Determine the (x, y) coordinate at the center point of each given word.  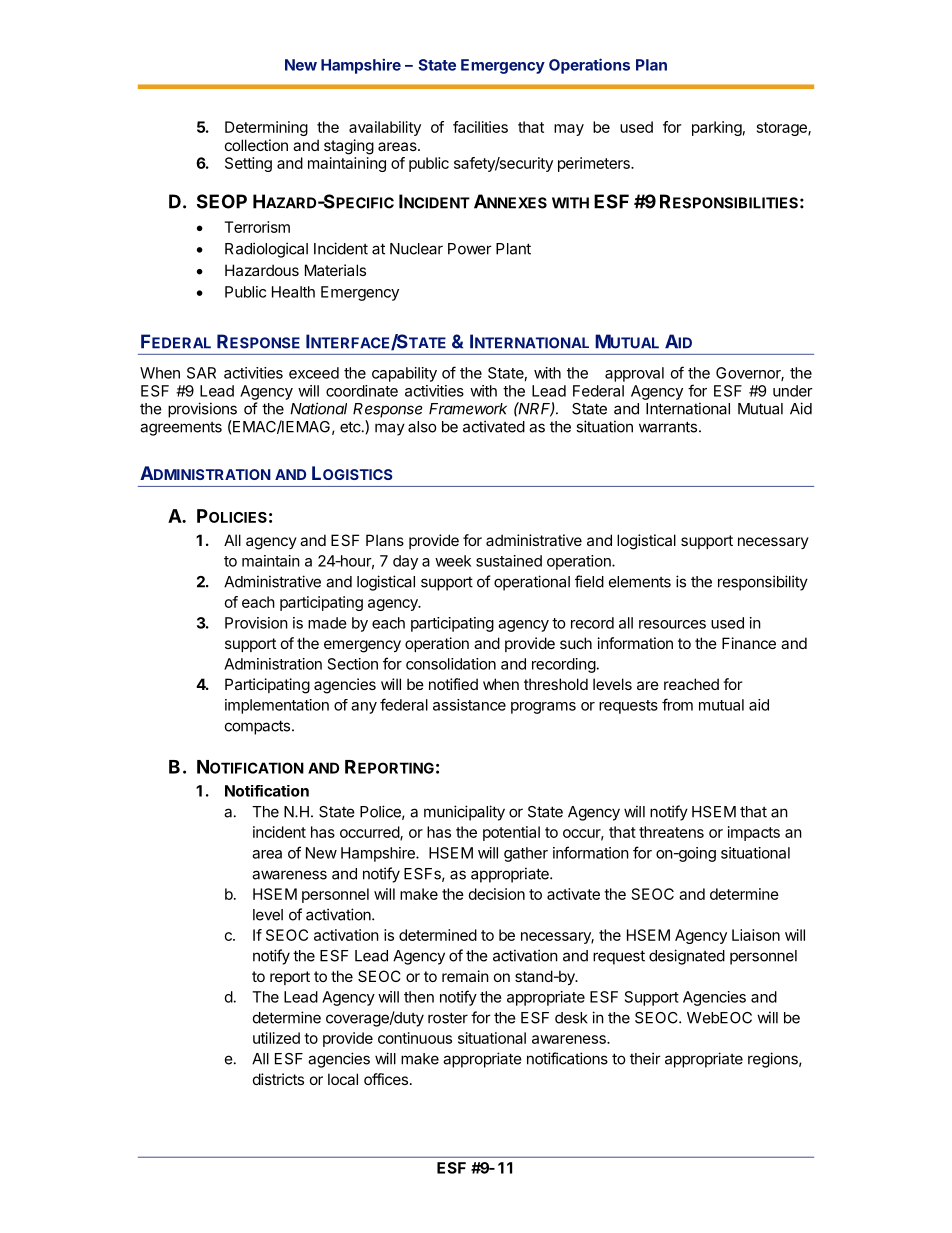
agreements (181, 429)
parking (717, 128)
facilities (480, 127)
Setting (248, 164)
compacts (257, 727)
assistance (469, 705)
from (677, 704)
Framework (468, 409)
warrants (668, 427)
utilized (276, 1038)
